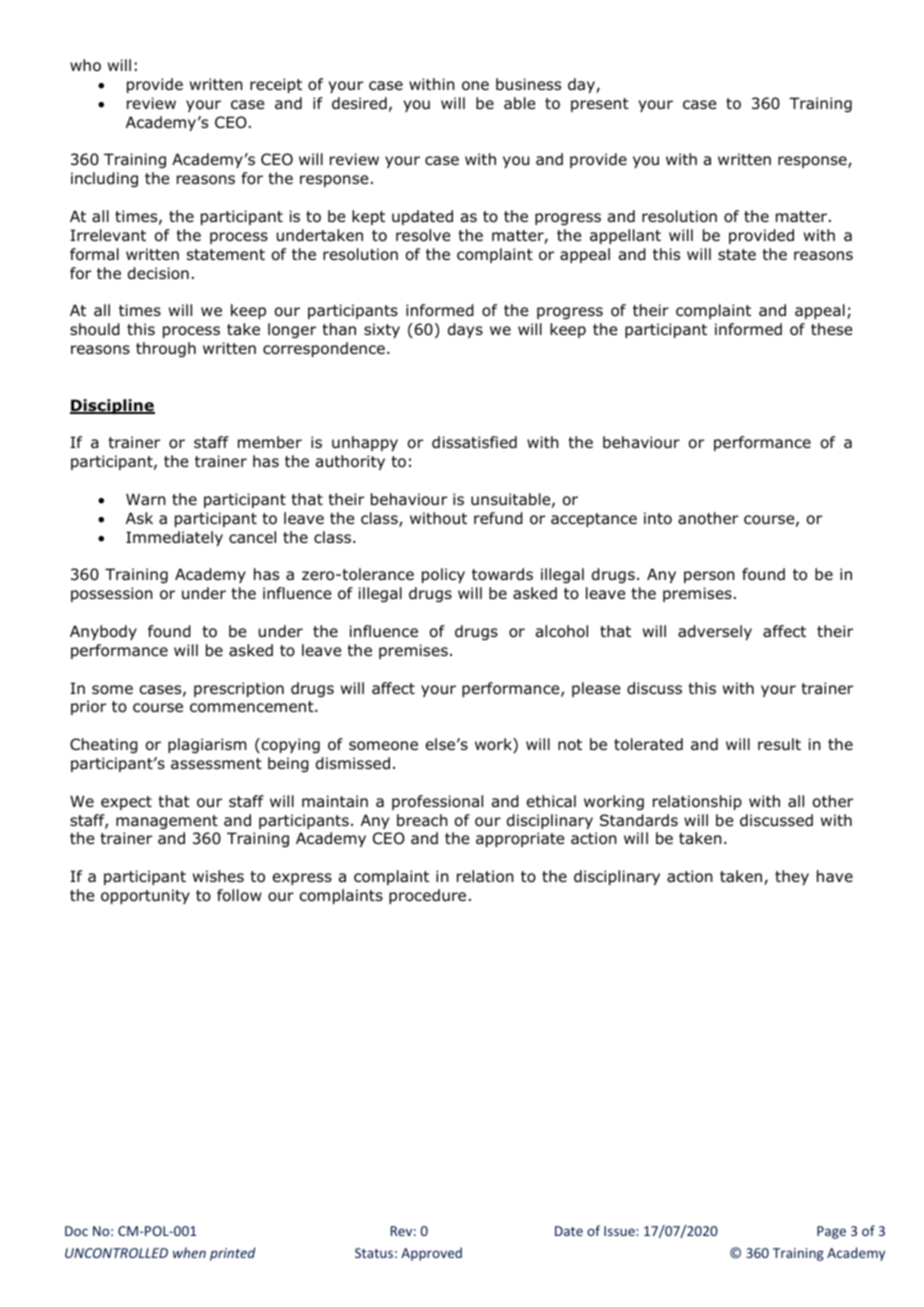 This document has width=924, height=1307. I want to click on who, so click(85, 65).
